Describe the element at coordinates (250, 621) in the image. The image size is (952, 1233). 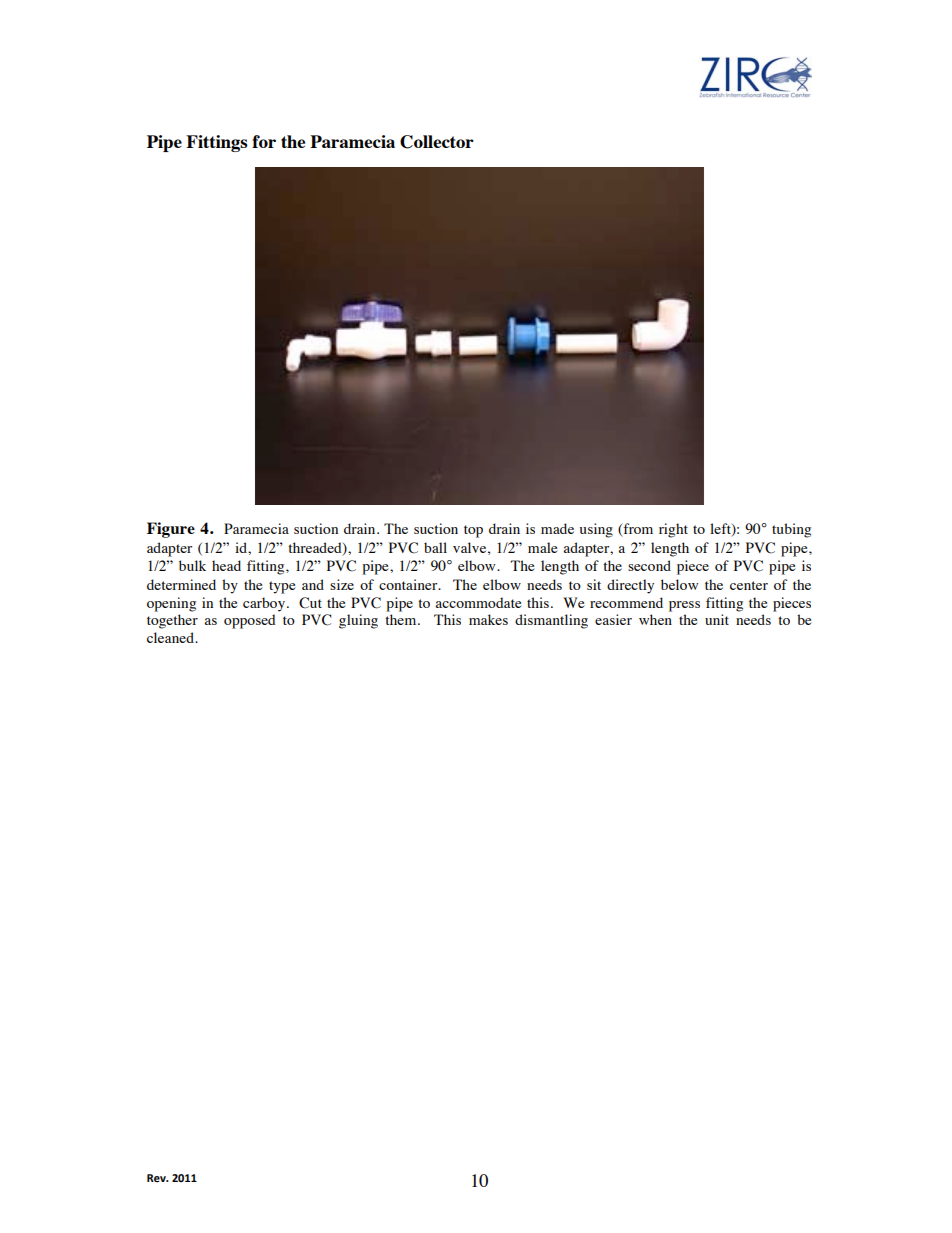
I see `opposed` at that location.
